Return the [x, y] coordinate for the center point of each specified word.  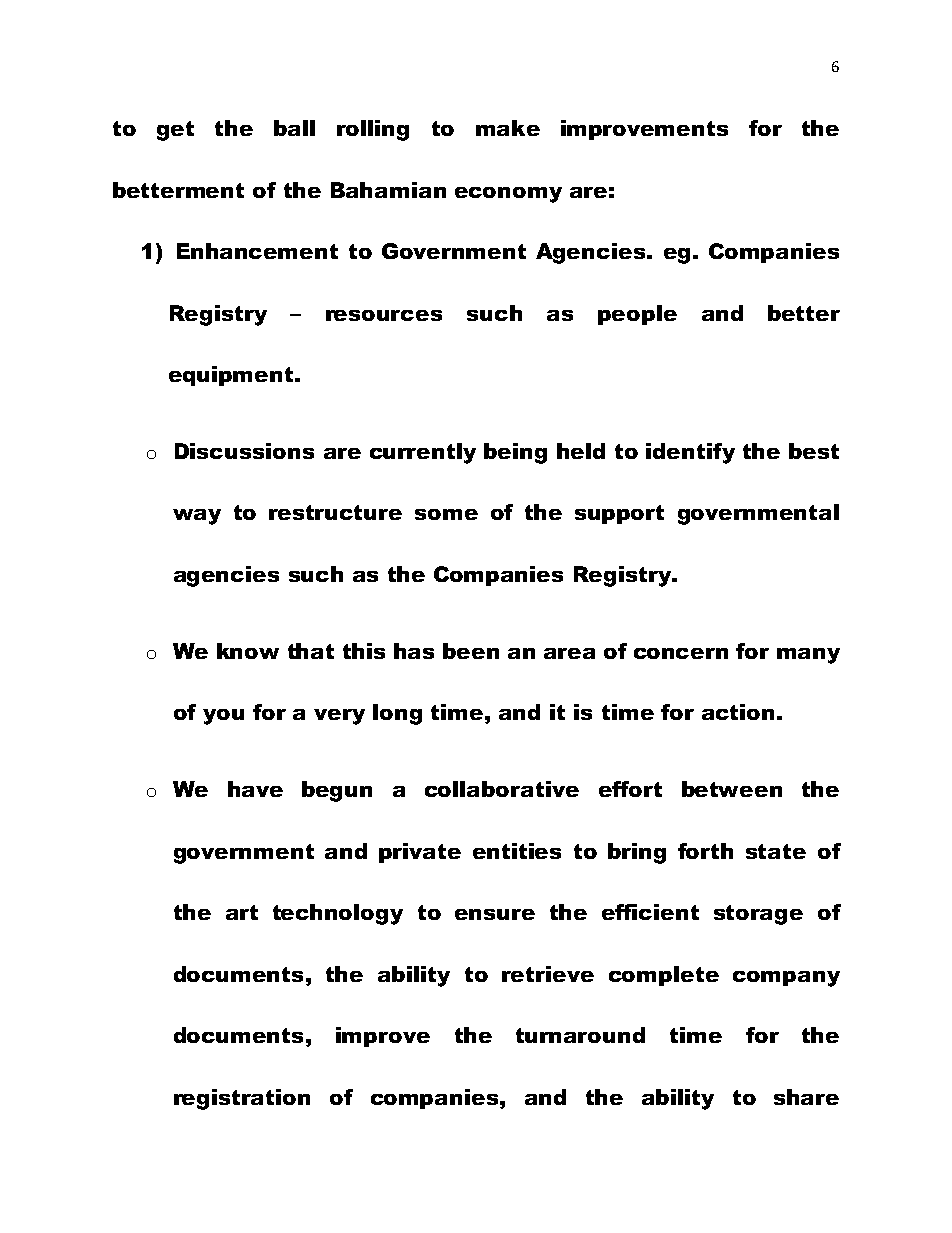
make [508, 128]
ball [294, 128]
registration [242, 1099]
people [637, 315]
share [806, 1097]
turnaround [580, 1035]
